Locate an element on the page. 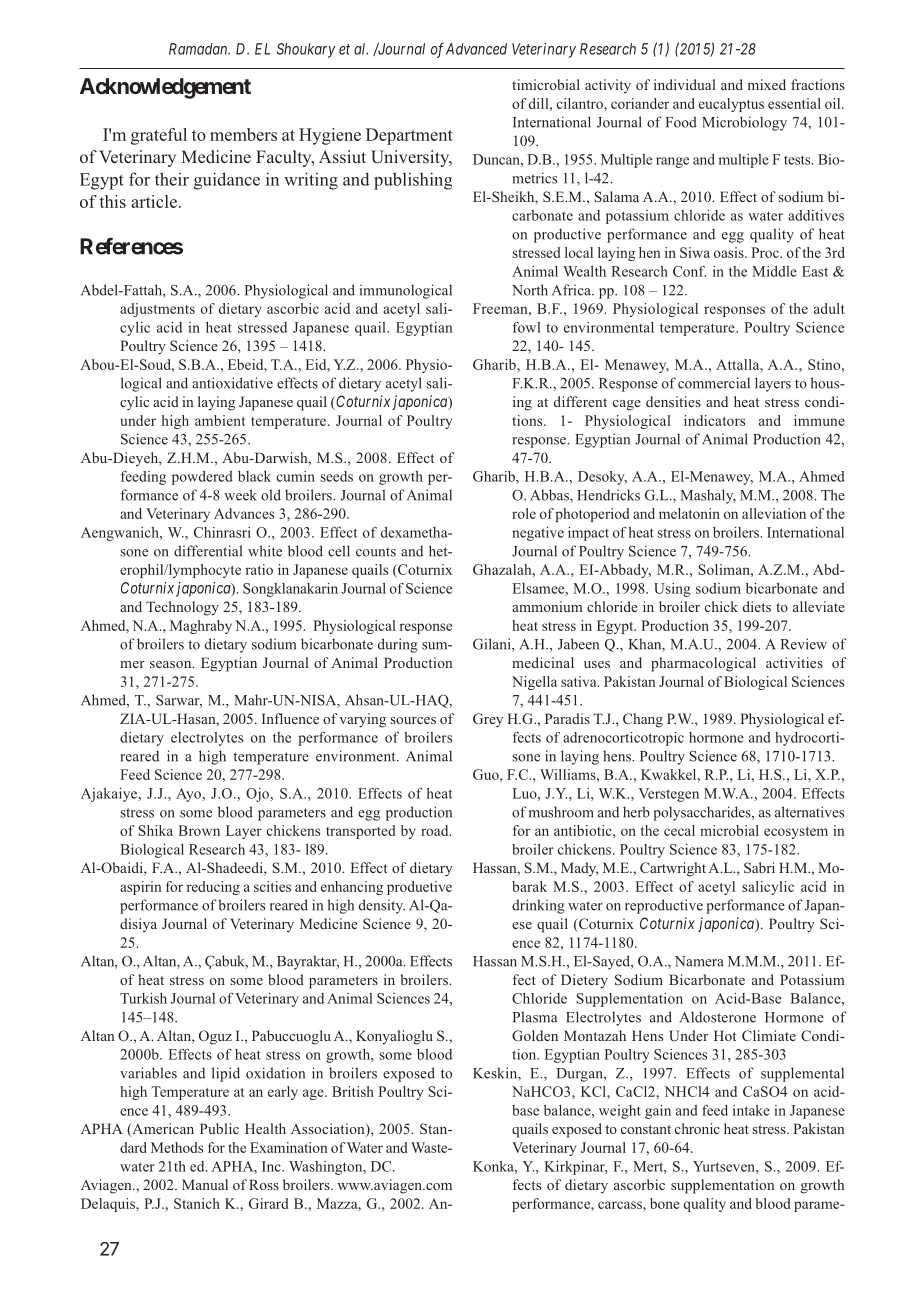 This page has width=924, height=1308. Acknowledgement is located at coordinates (165, 88).
